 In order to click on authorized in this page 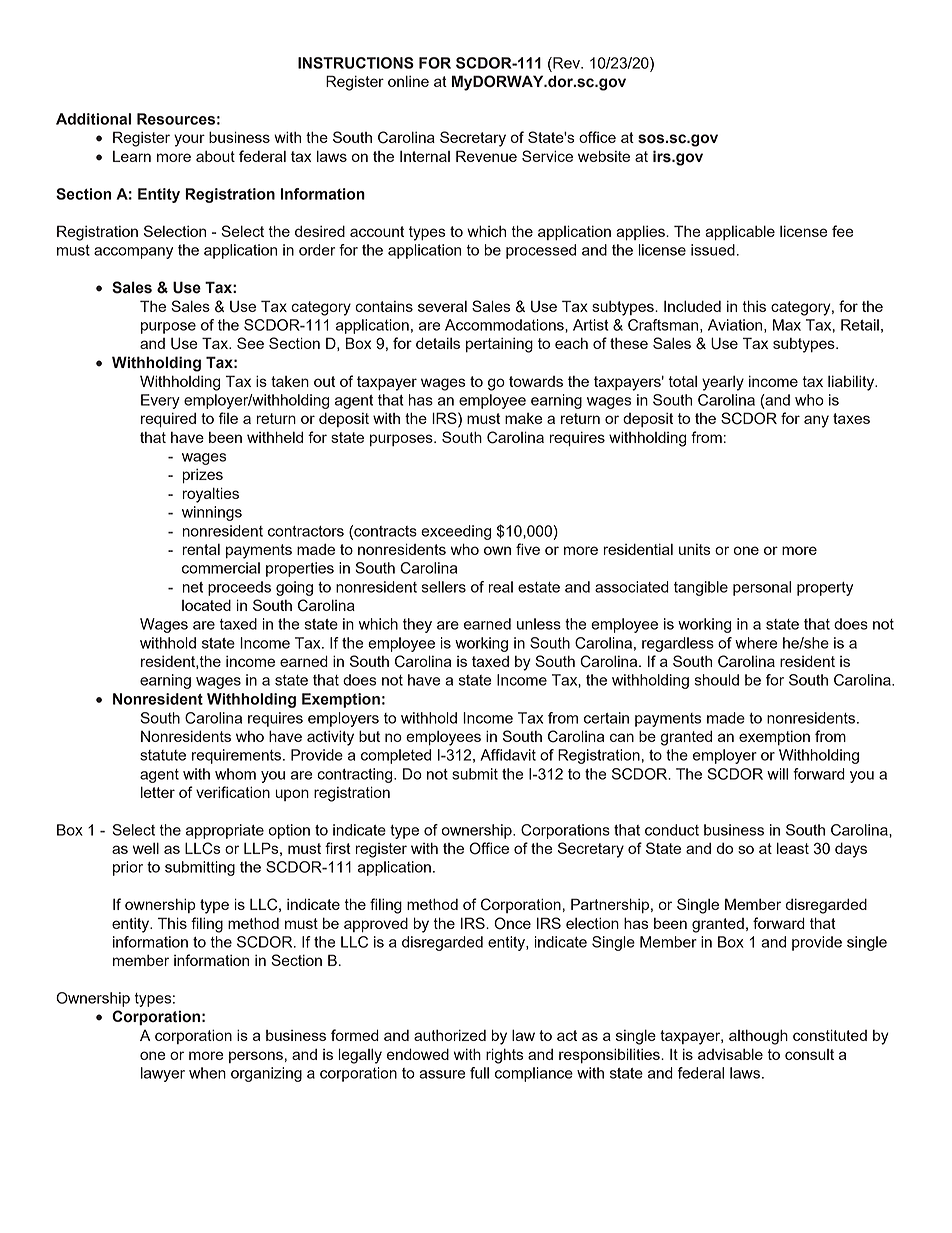, I will do `click(450, 1035)`.
